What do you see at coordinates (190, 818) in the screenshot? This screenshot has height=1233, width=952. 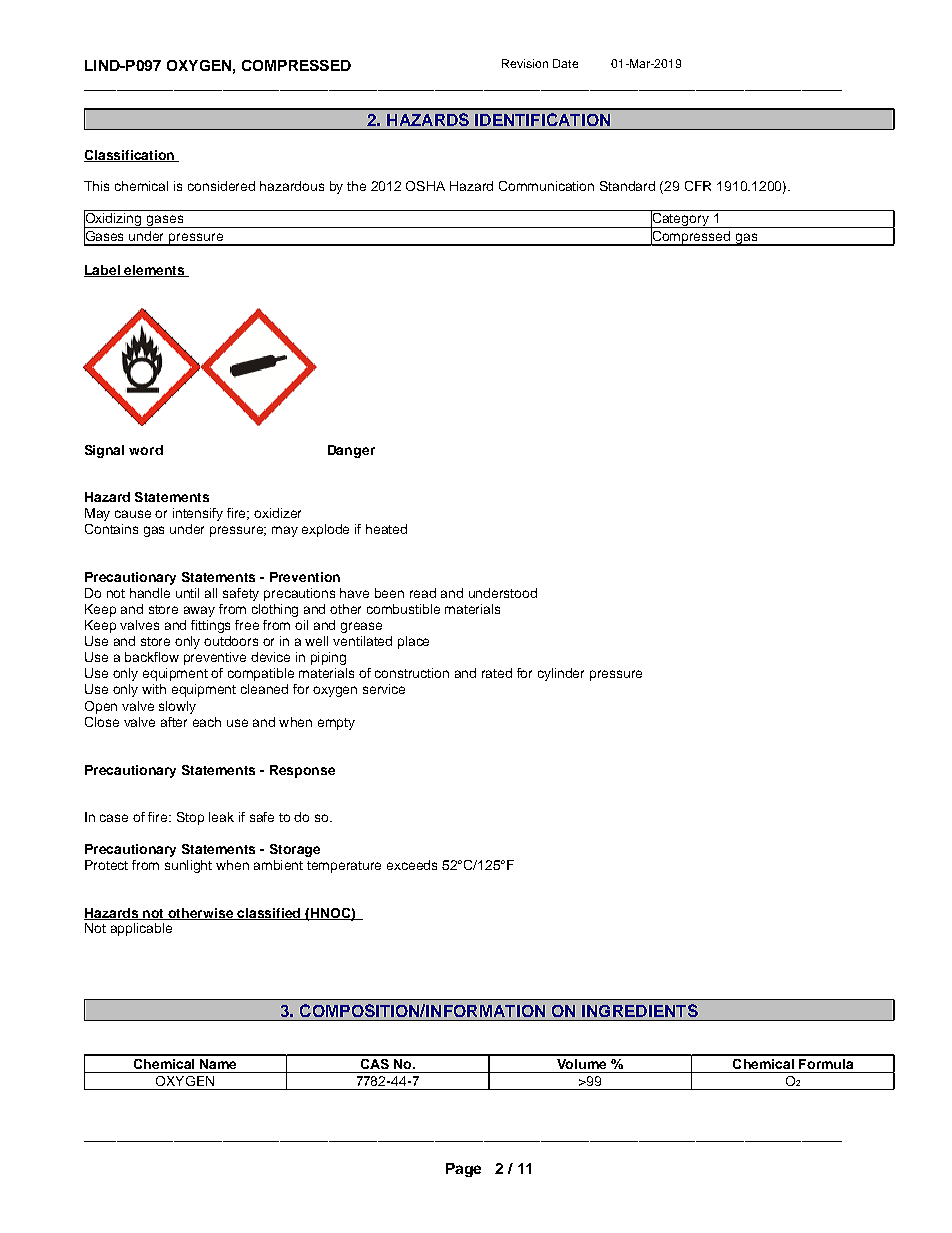 I see `Stop` at bounding box center [190, 818].
